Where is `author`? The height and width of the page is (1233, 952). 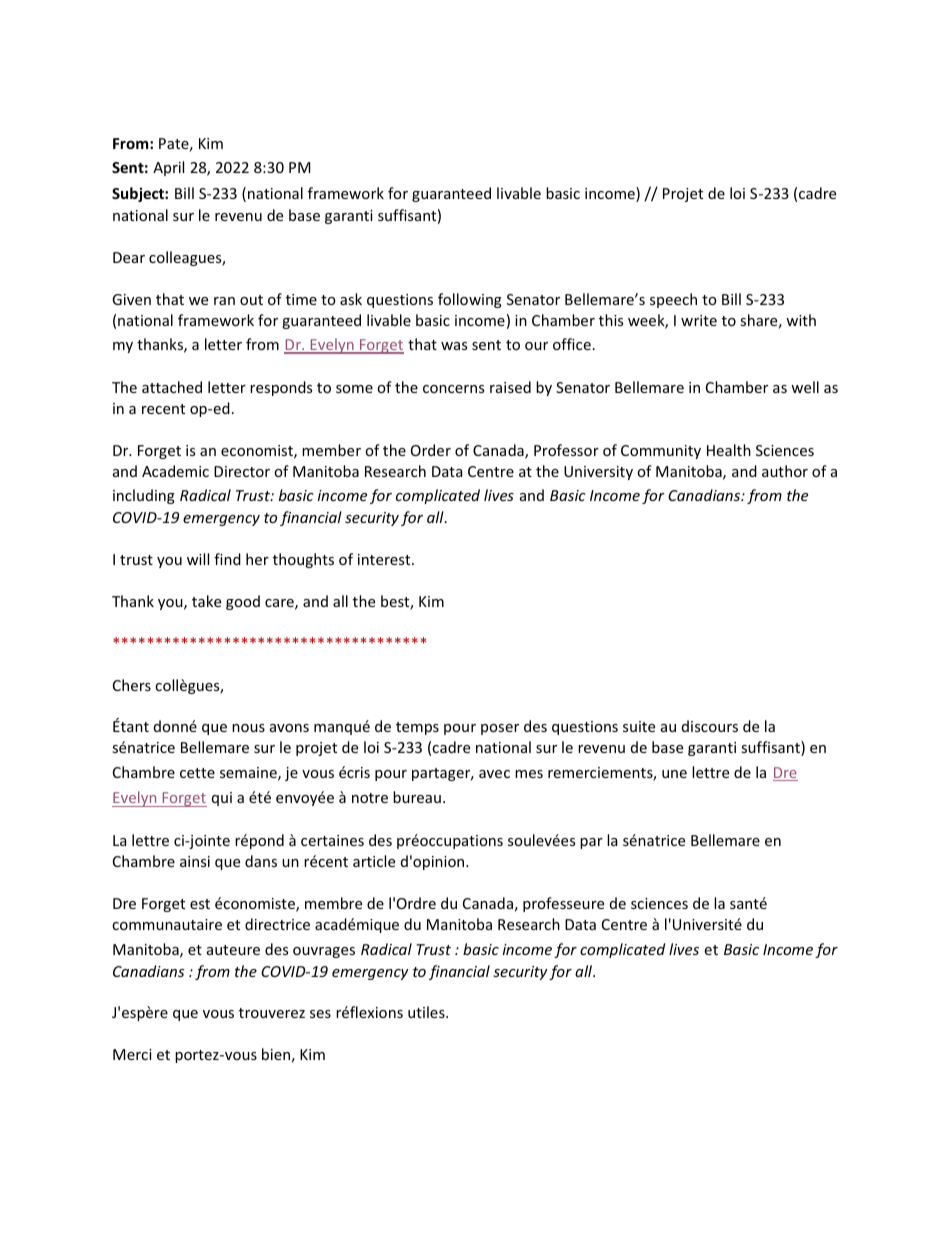 author is located at coordinates (785, 471).
